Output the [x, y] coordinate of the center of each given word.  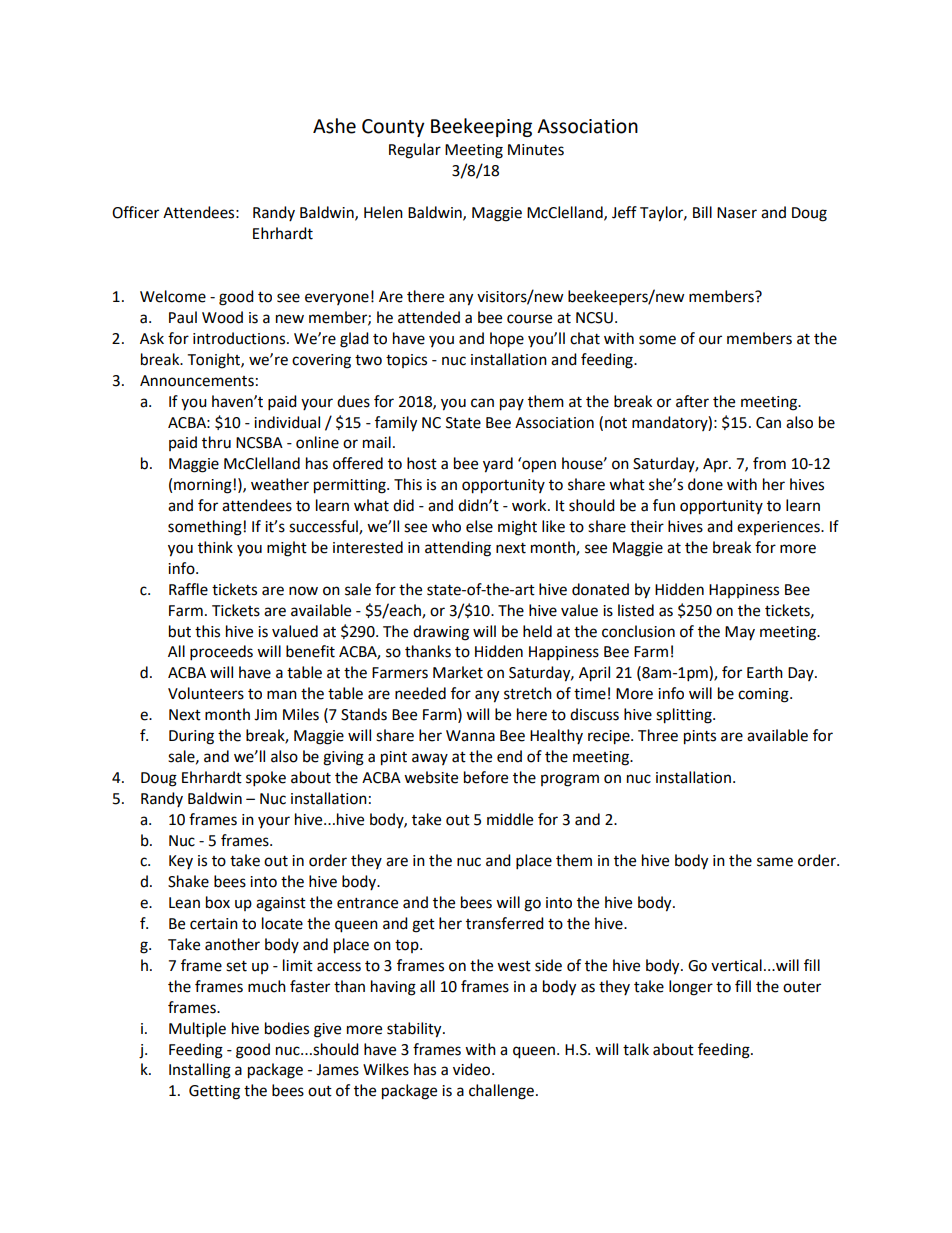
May [740, 633]
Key [181, 862]
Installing [200, 1071]
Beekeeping [481, 127]
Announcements [197, 381]
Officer [135, 212]
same [775, 862]
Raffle [188, 589]
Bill [702, 212]
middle [510, 819]
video [473, 1069]
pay [512, 404]
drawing [441, 633]
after [692, 401]
